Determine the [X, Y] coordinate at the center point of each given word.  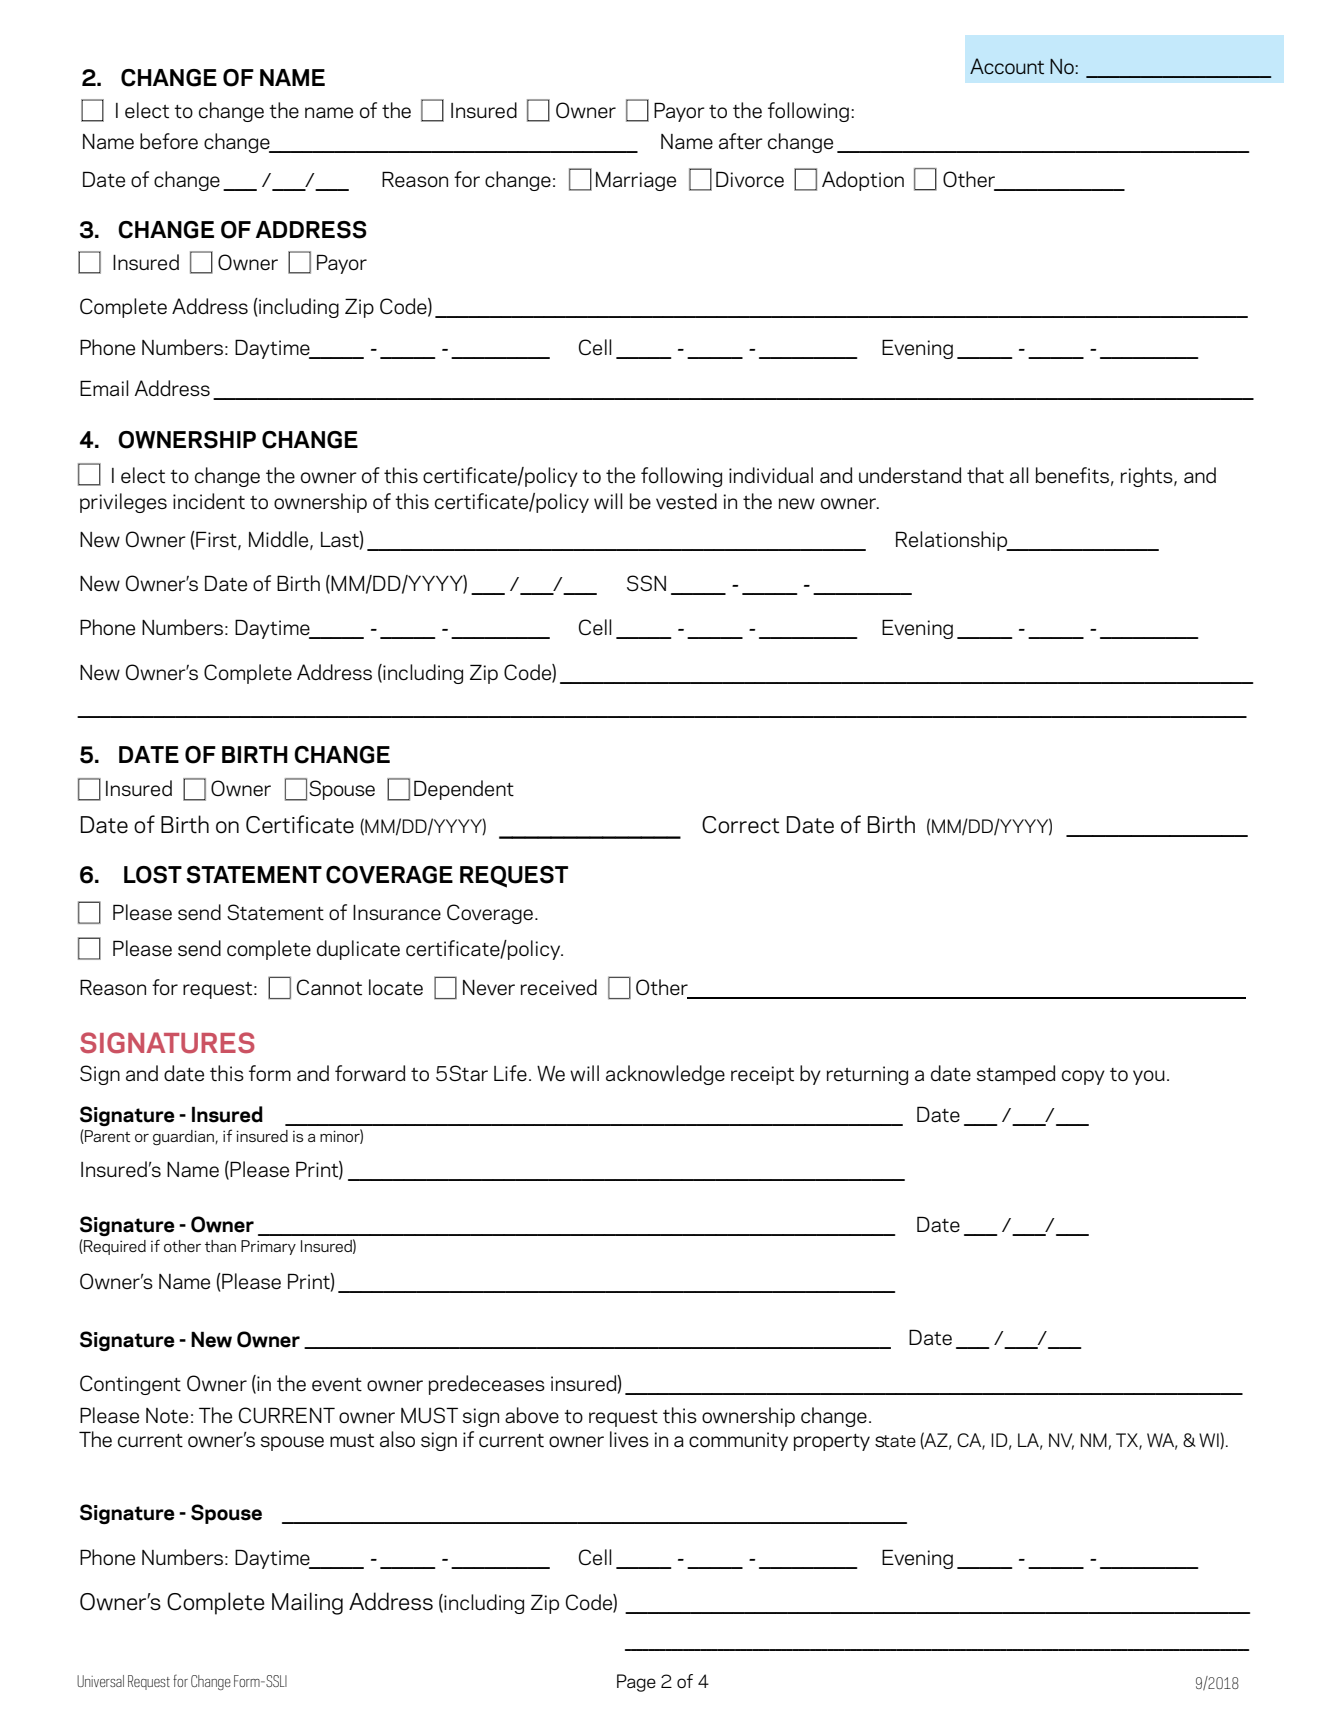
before [169, 141]
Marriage [636, 181]
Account [1007, 66]
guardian [184, 1137]
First [216, 540]
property [832, 1442]
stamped [1016, 1075]
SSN [646, 583]
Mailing [307, 1603]
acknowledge [665, 1075]
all [1019, 475]
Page [636, 1683]
